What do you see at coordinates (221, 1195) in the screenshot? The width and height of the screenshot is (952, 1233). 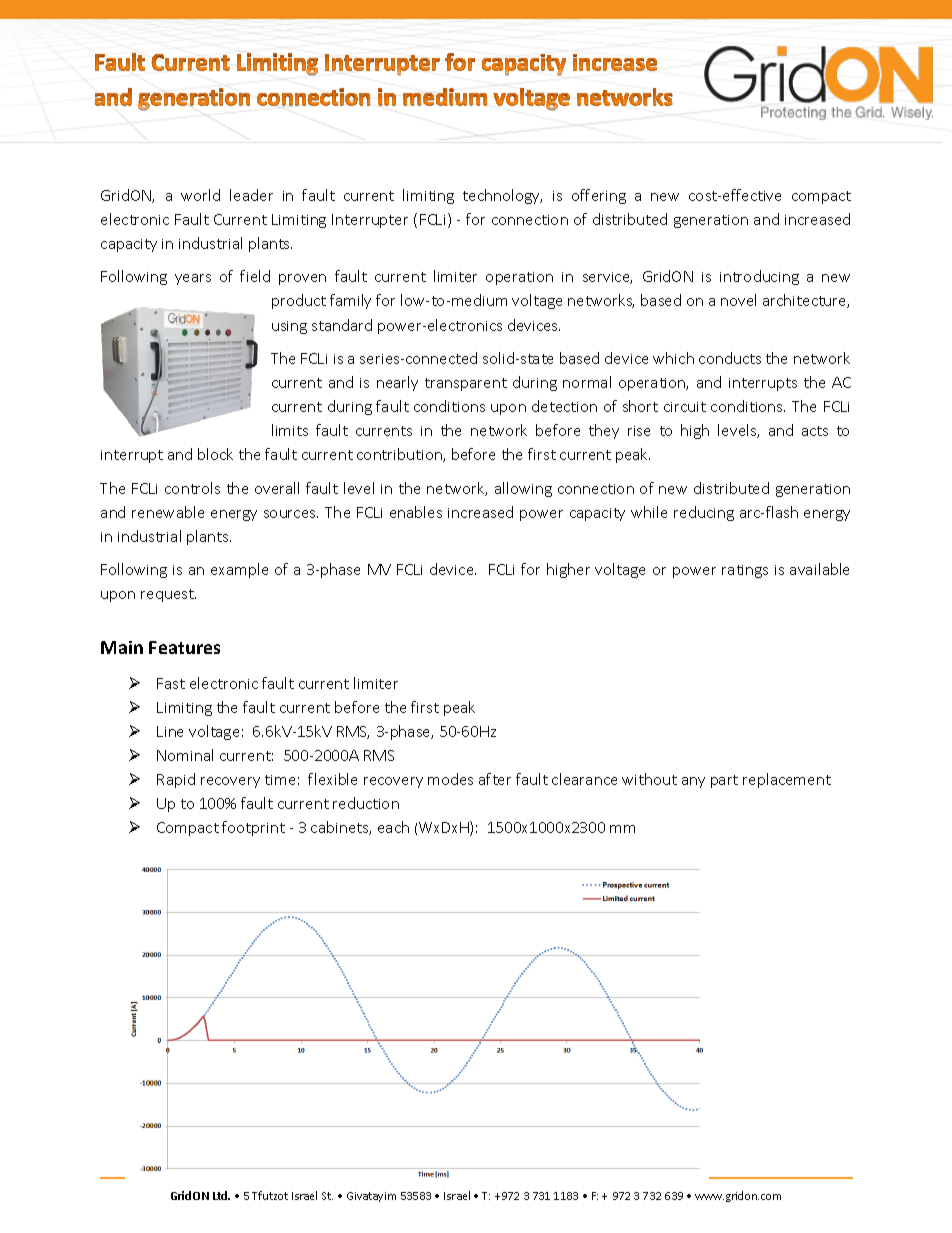 I see `Ltd` at bounding box center [221, 1195].
